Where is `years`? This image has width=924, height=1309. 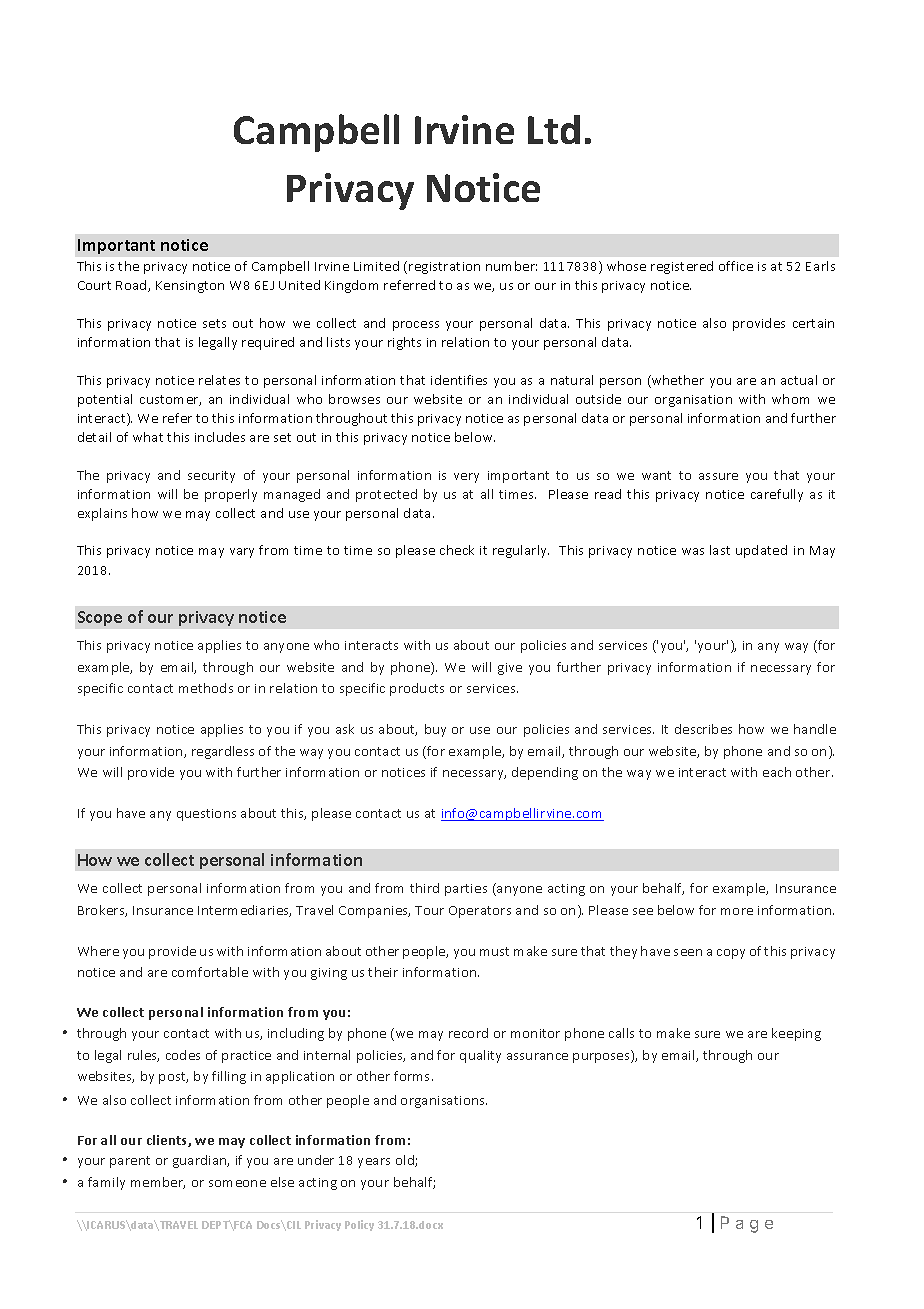 years is located at coordinates (374, 1163).
